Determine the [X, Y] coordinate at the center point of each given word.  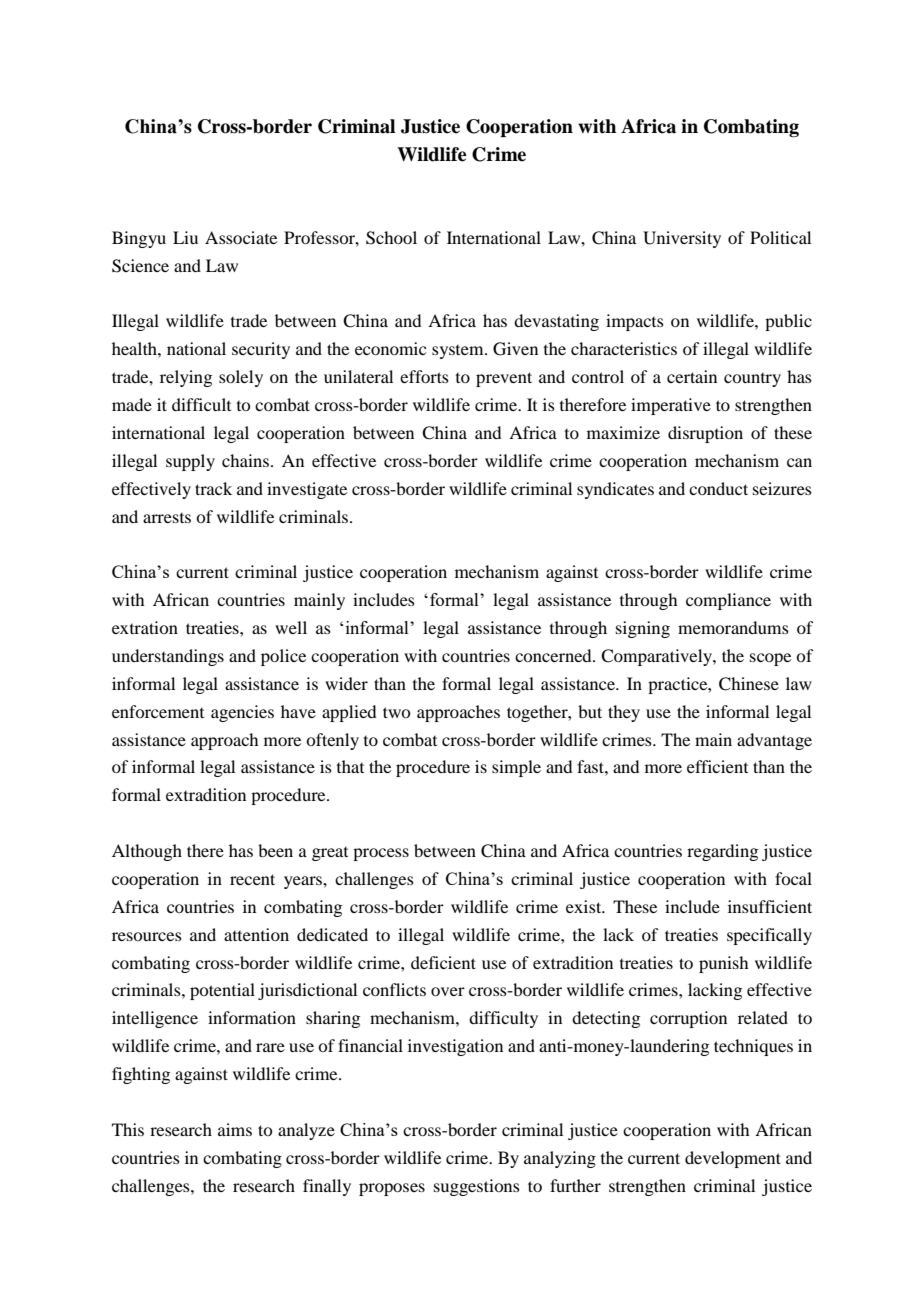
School [391, 238]
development [733, 1159]
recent [252, 879]
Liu [185, 237]
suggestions [477, 1187]
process [381, 854]
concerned [554, 655]
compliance [728, 601]
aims [235, 1129]
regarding [722, 852]
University [682, 239]
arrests [167, 518]
